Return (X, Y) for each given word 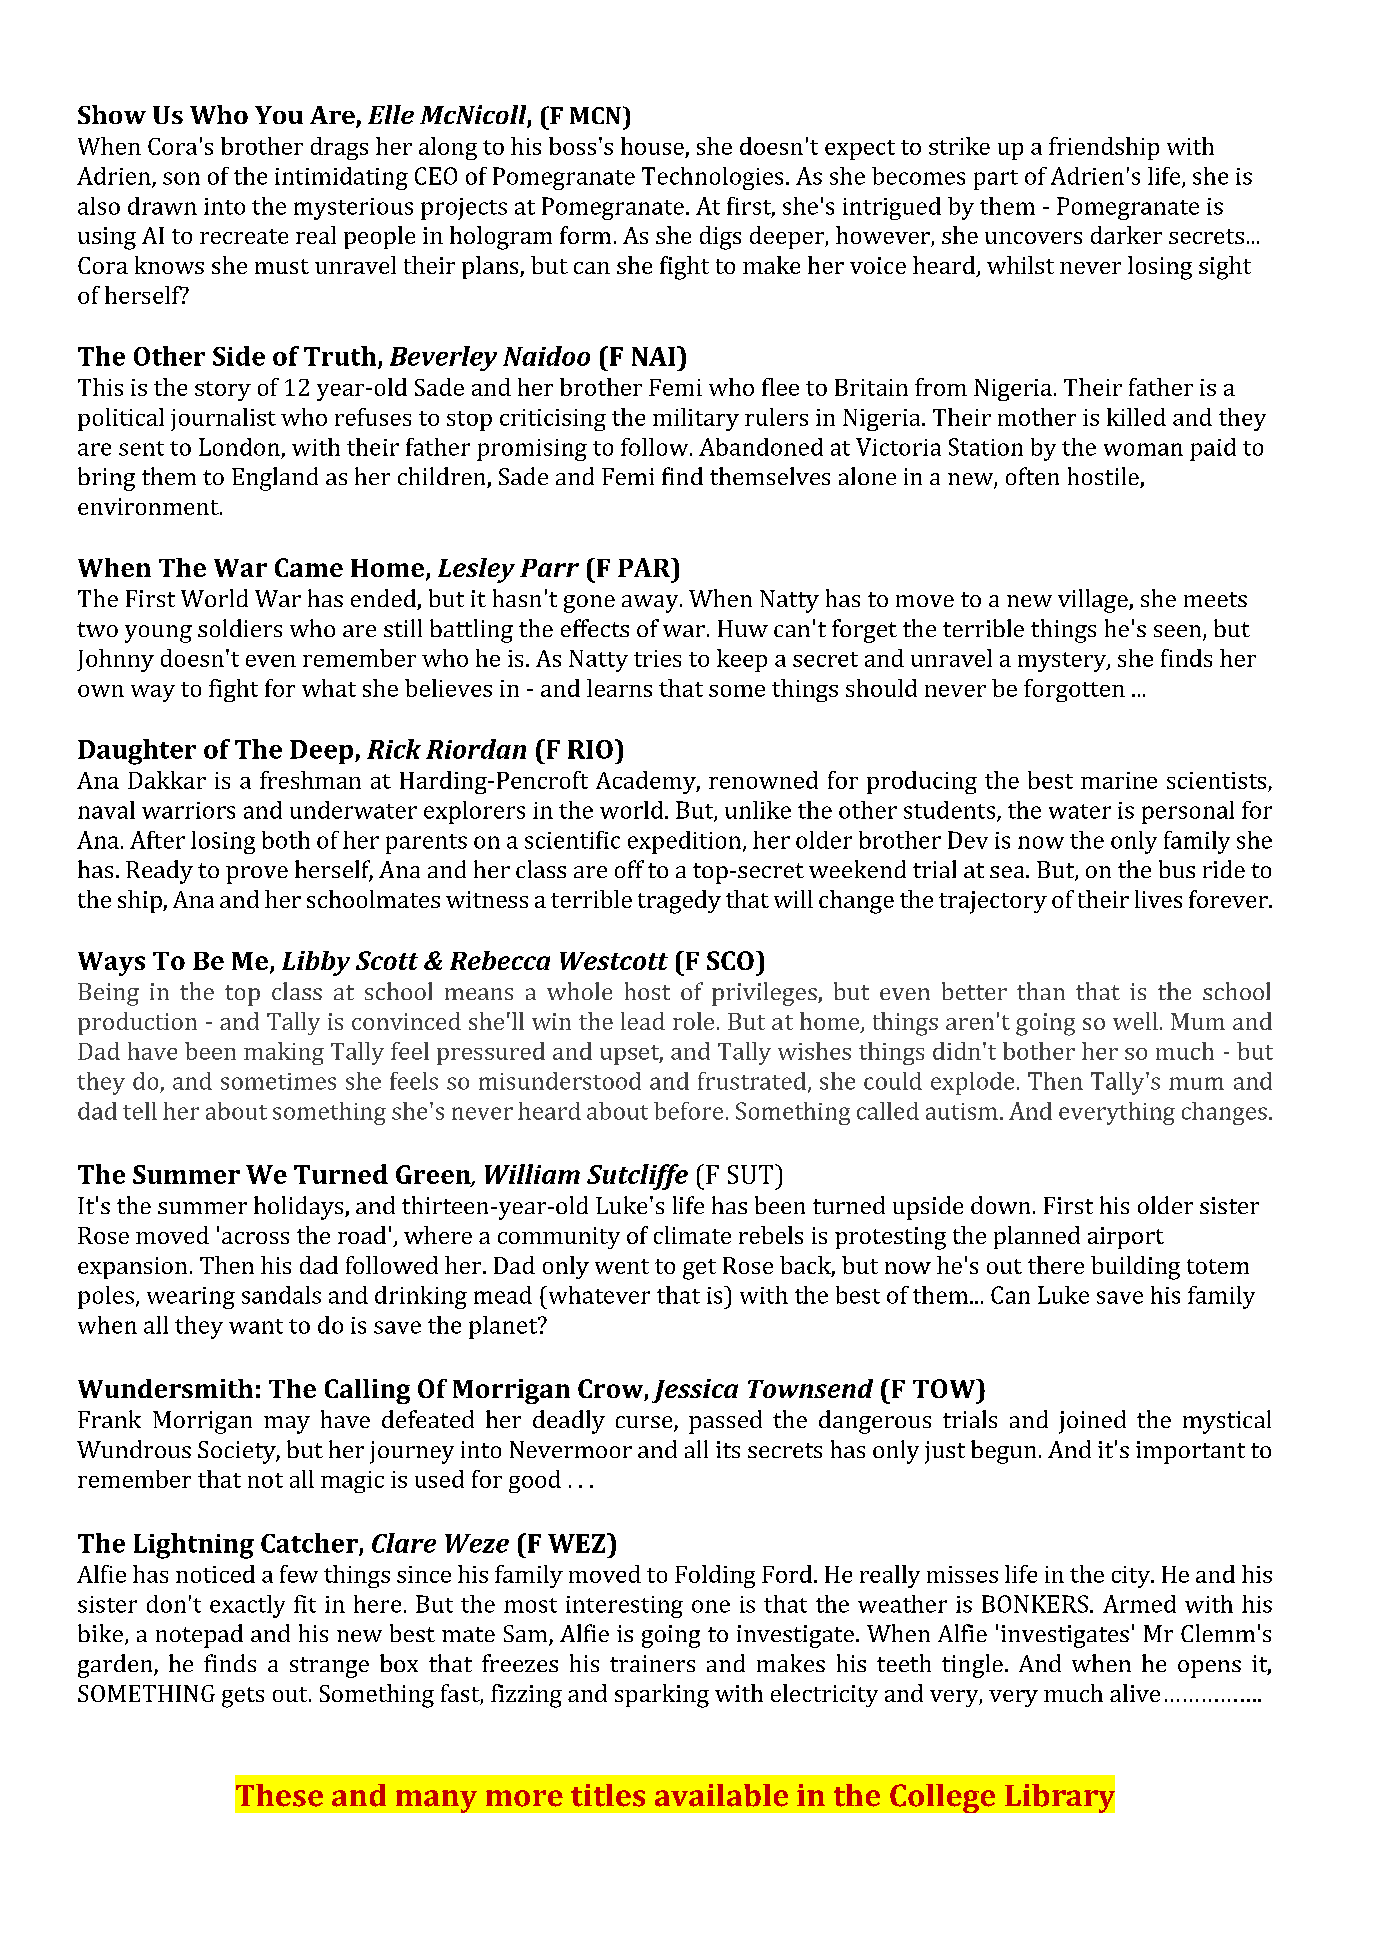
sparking (662, 1696)
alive (1135, 1693)
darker (1126, 235)
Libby (316, 963)
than (1041, 991)
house (652, 146)
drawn (162, 206)
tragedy (679, 902)
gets (243, 1697)
